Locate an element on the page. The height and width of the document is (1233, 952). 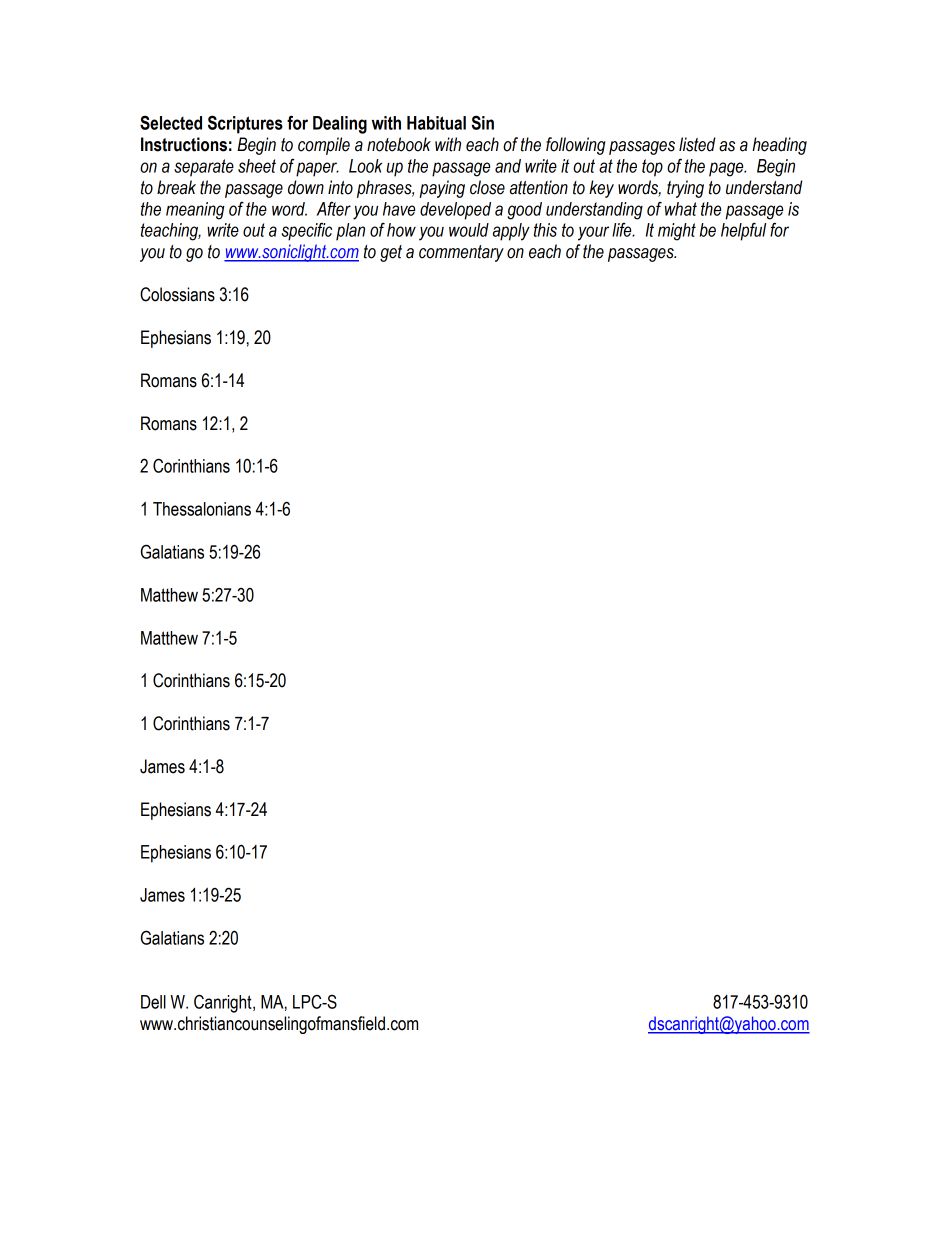
listed is located at coordinates (697, 144).
